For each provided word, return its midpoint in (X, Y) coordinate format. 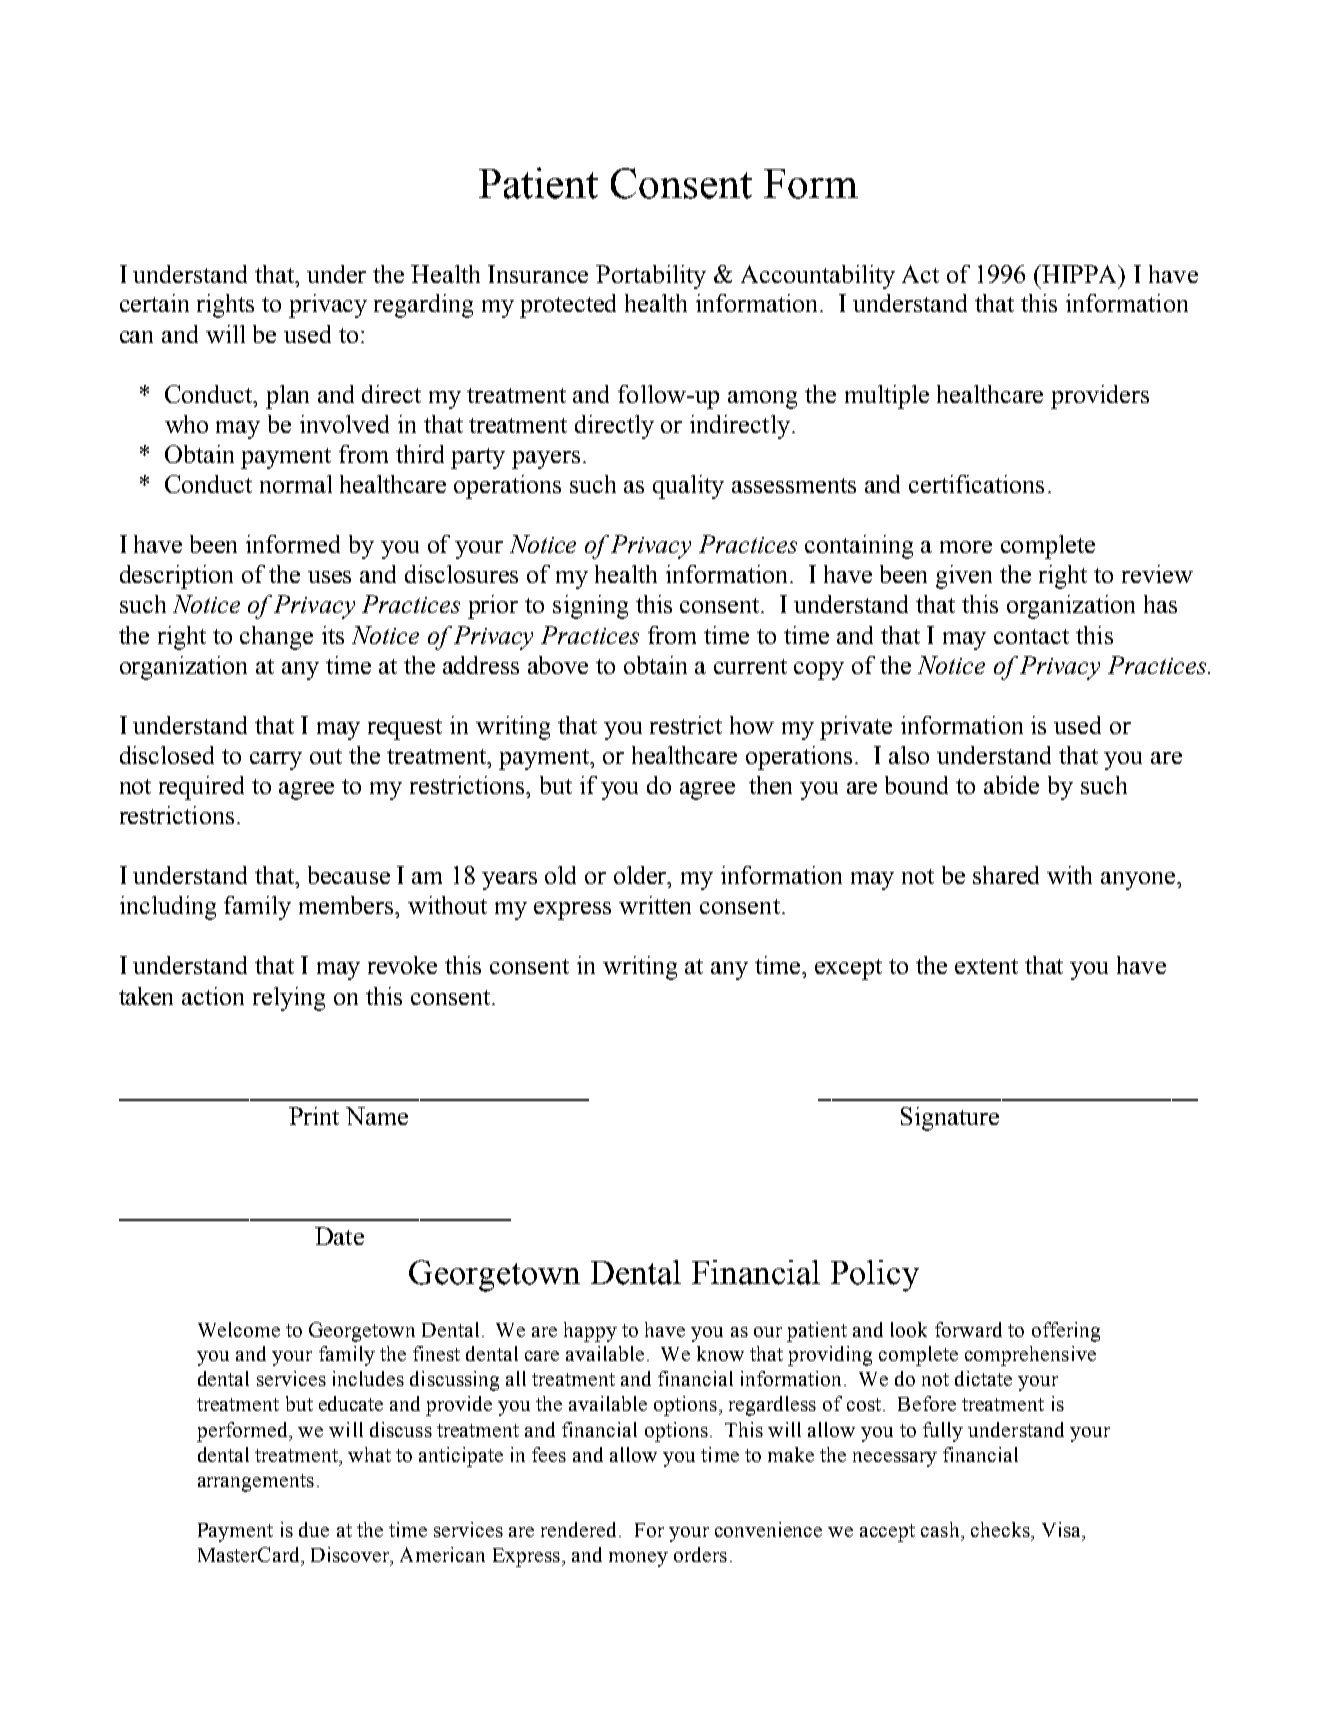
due (314, 1529)
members (347, 905)
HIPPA (1081, 274)
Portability (651, 277)
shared (1006, 875)
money (638, 1559)
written (655, 905)
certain (154, 303)
